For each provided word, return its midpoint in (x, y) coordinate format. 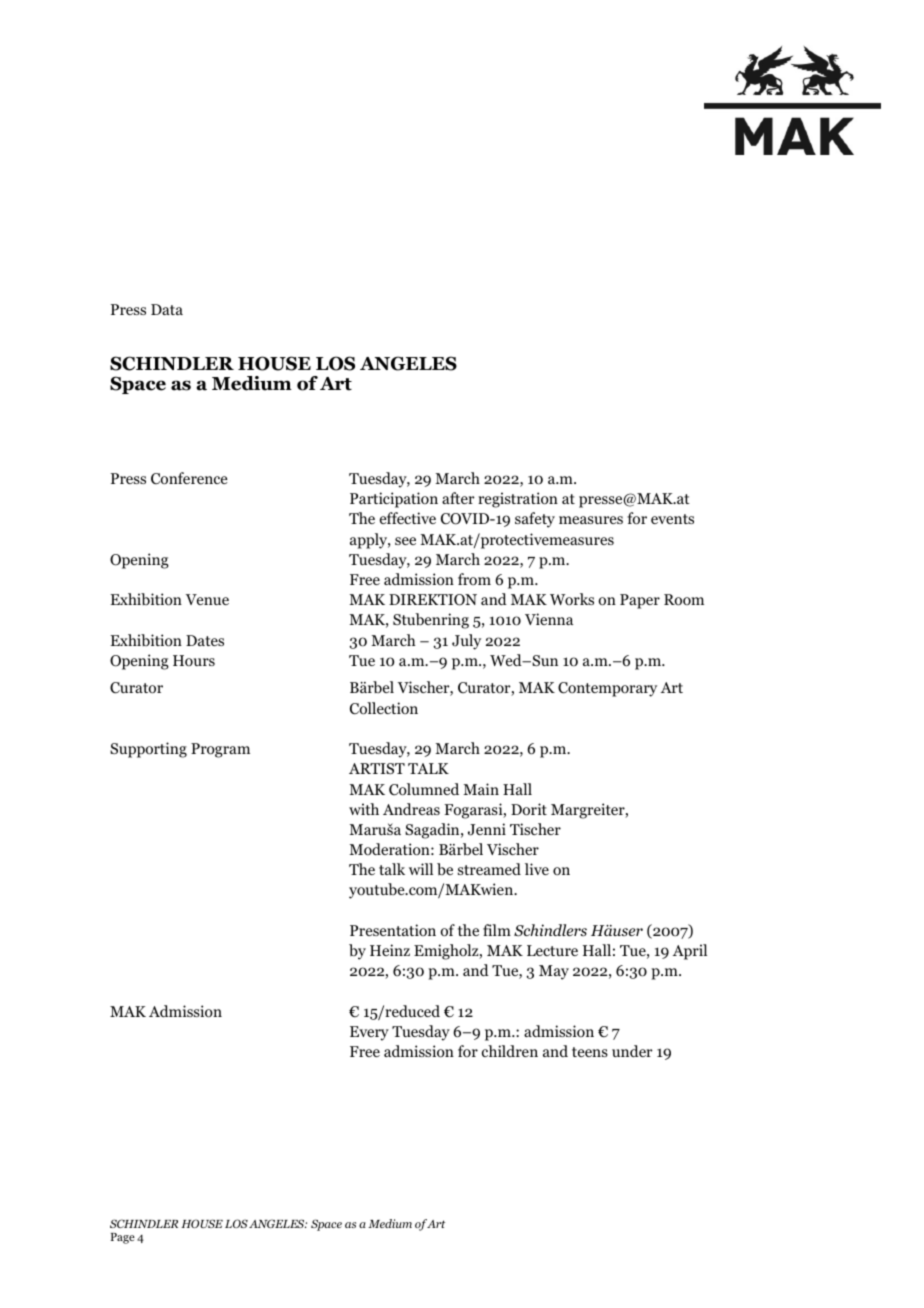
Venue (207, 599)
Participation (394, 500)
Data (167, 309)
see (405, 541)
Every (369, 1033)
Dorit (529, 809)
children (510, 1051)
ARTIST (377, 768)
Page (123, 1238)
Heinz (390, 950)
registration (518, 500)
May (554, 972)
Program (220, 750)
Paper (640, 601)
